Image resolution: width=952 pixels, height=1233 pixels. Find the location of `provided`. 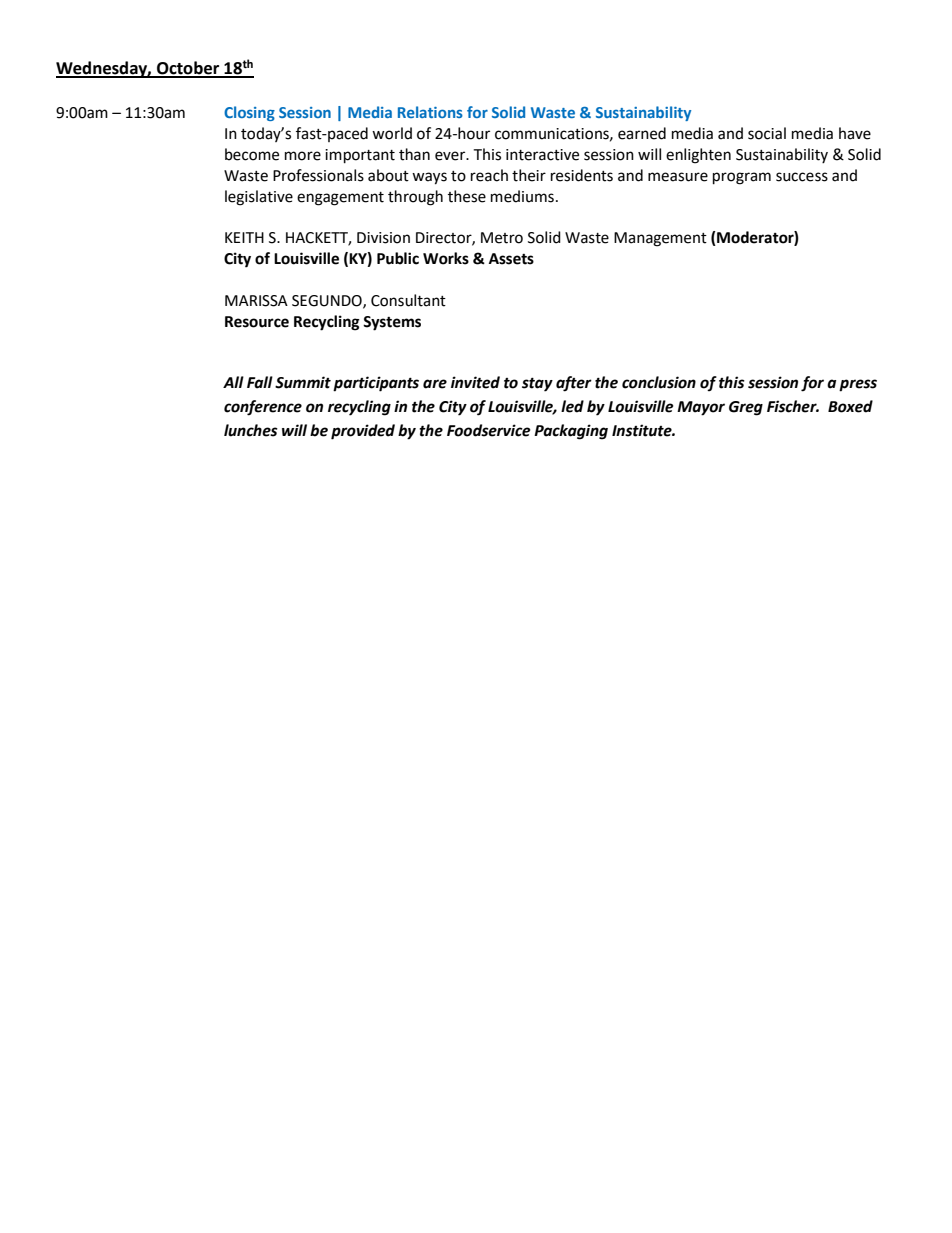

provided is located at coordinates (363, 432).
